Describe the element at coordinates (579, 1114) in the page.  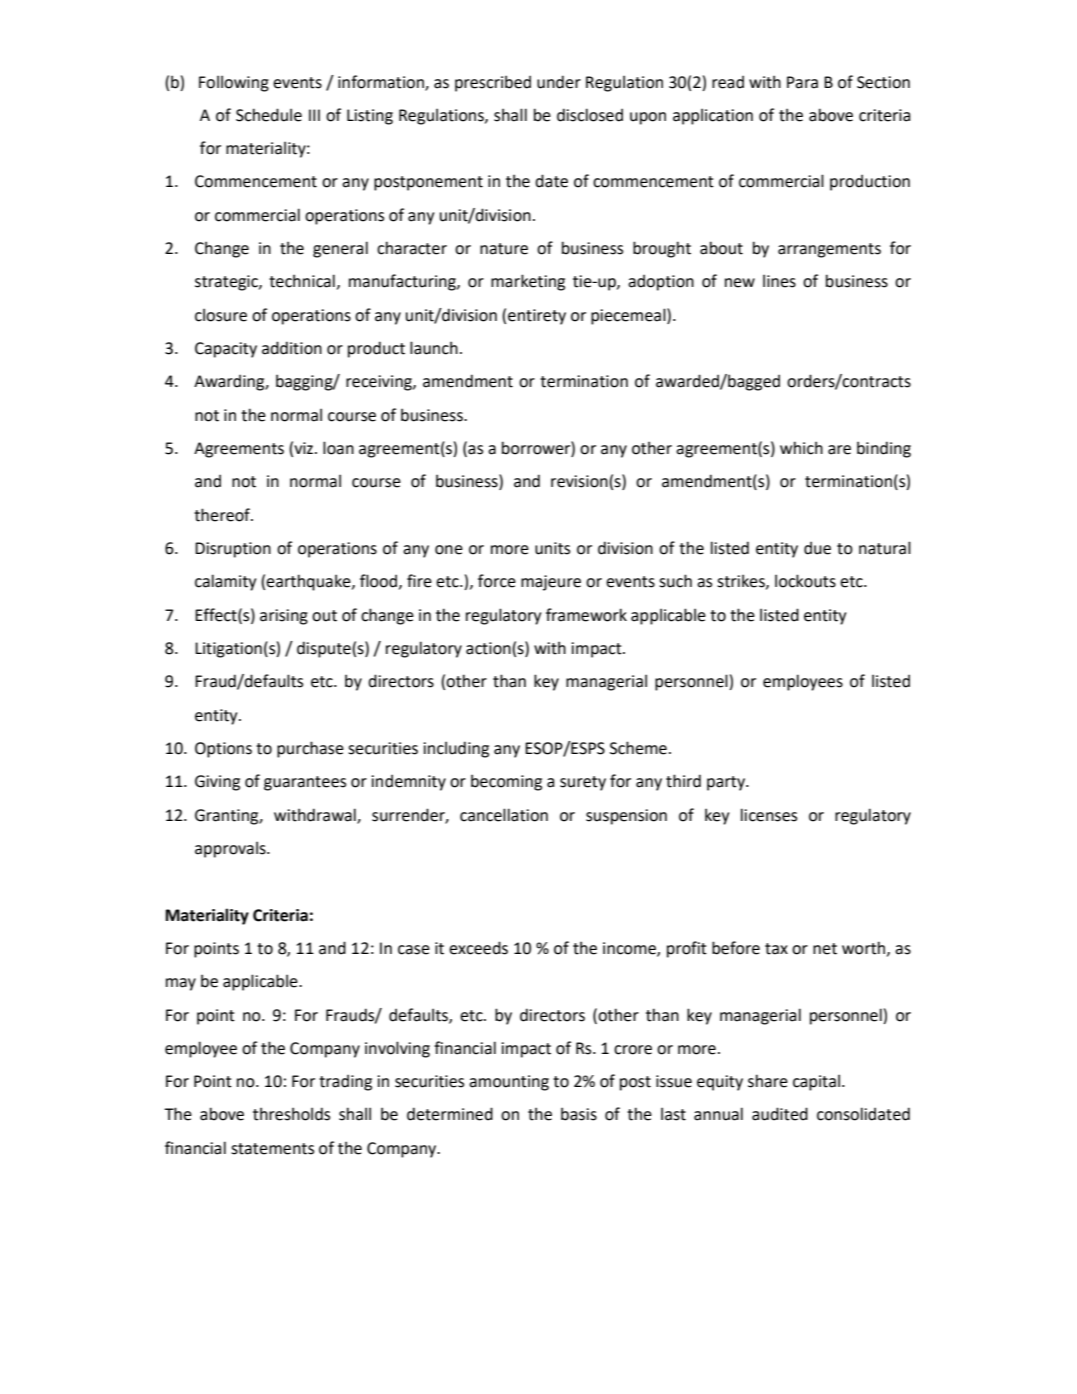
I see `basis` at that location.
